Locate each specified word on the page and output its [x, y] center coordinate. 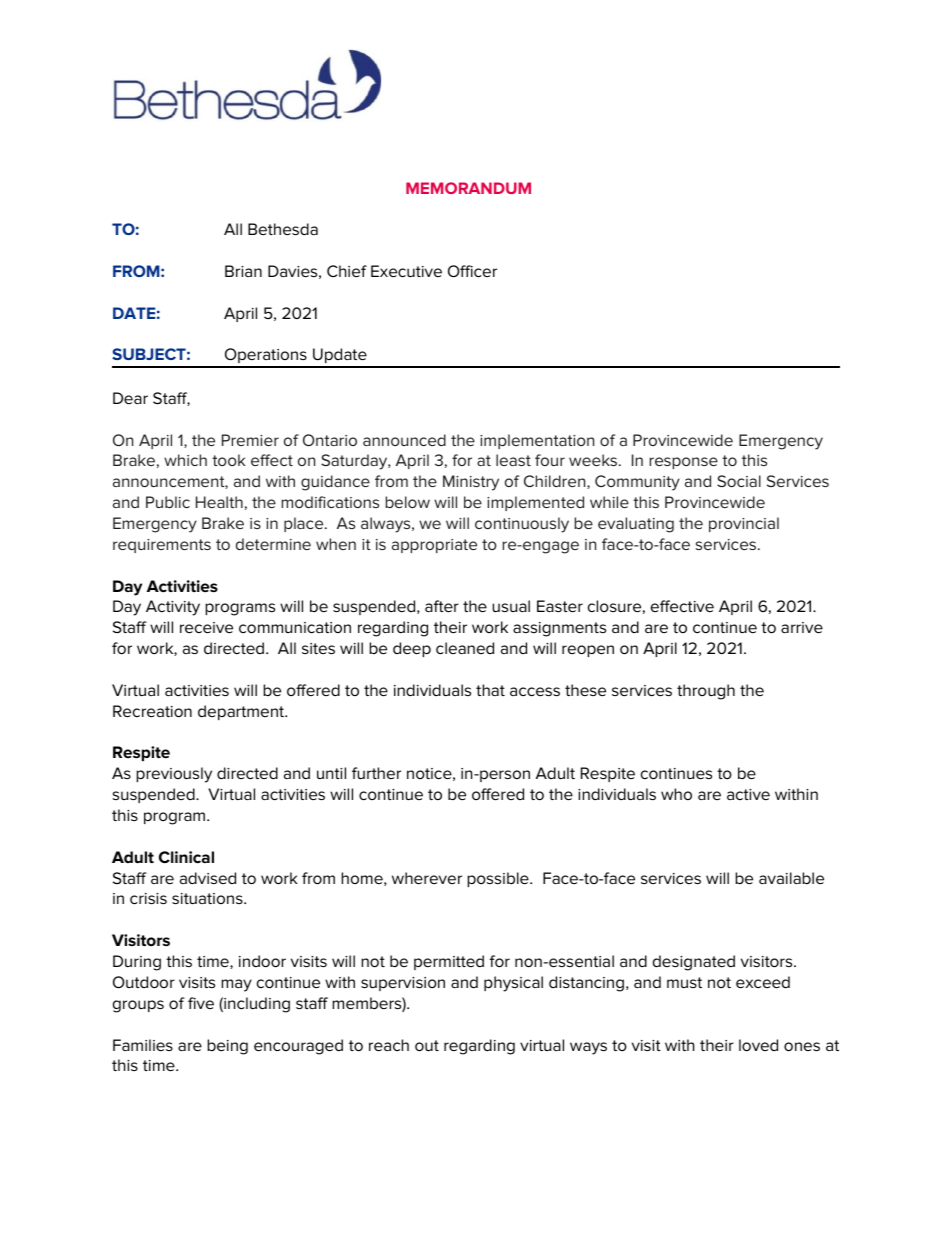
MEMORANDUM [468, 188]
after [442, 606]
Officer [472, 271]
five [201, 1003]
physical [513, 984]
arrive [802, 627]
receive [206, 627]
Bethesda [283, 229]
